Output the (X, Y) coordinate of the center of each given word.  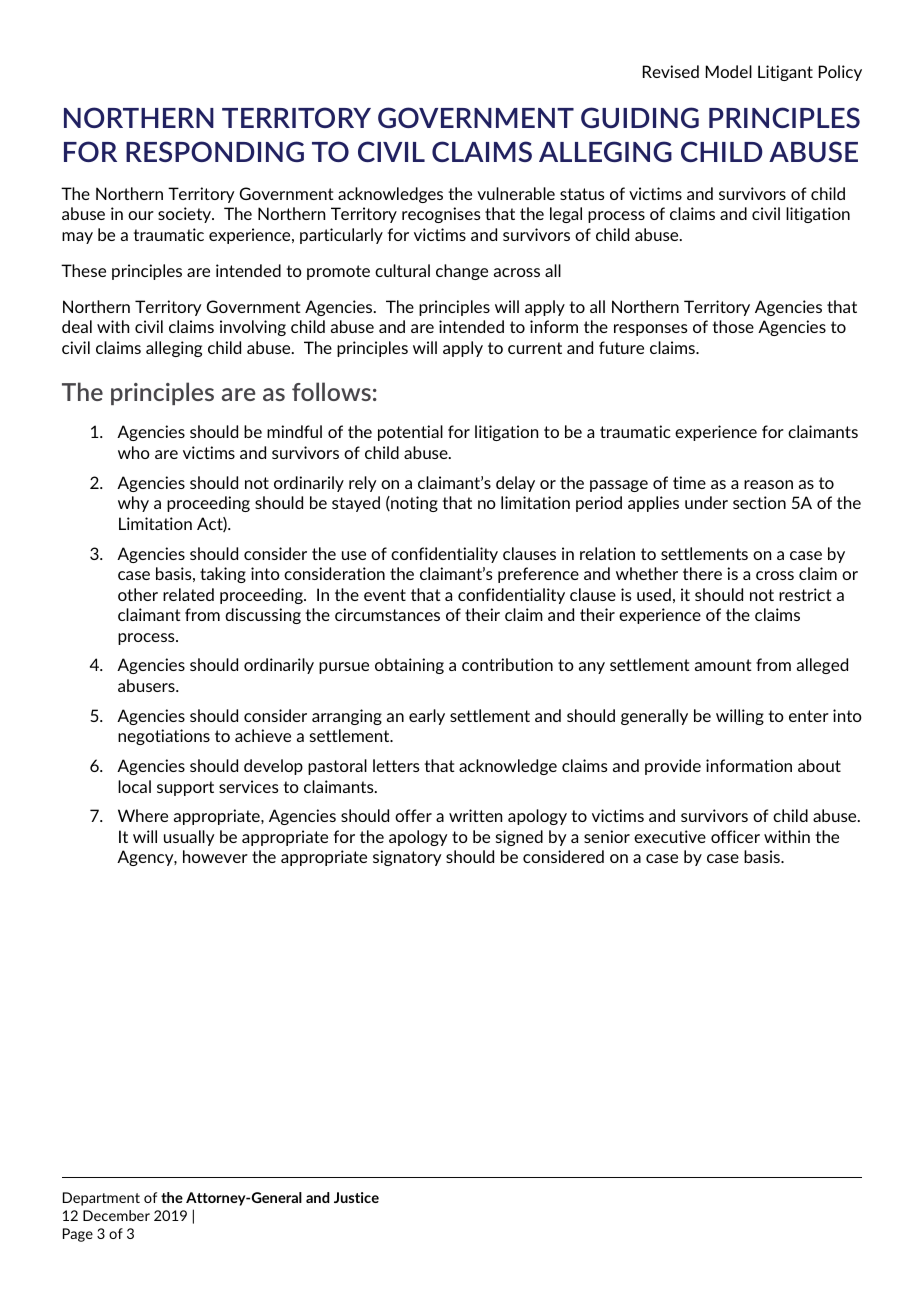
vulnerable (516, 193)
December (116, 1215)
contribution (507, 664)
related (188, 594)
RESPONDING (215, 151)
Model (729, 71)
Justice (356, 1197)
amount (723, 665)
